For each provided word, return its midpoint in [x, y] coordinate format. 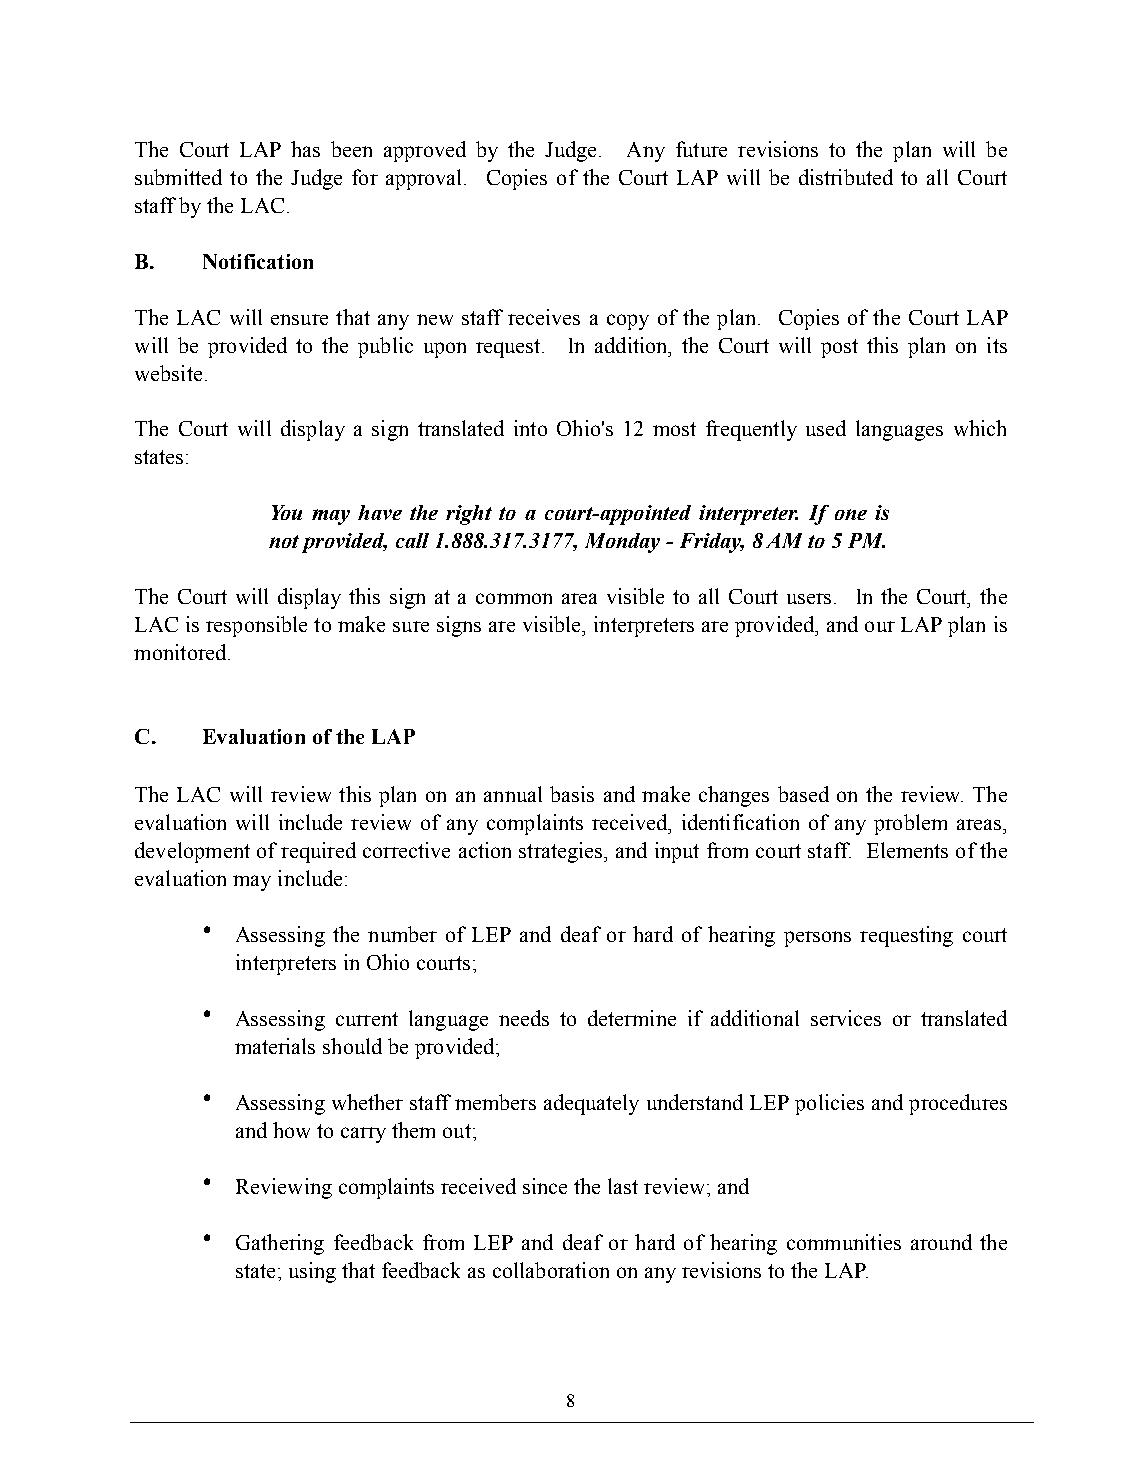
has [305, 149]
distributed [846, 177]
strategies [562, 852]
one [851, 514]
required [318, 852]
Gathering [280, 1244]
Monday [622, 543]
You [287, 512]
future [701, 149]
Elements [907, 850]
